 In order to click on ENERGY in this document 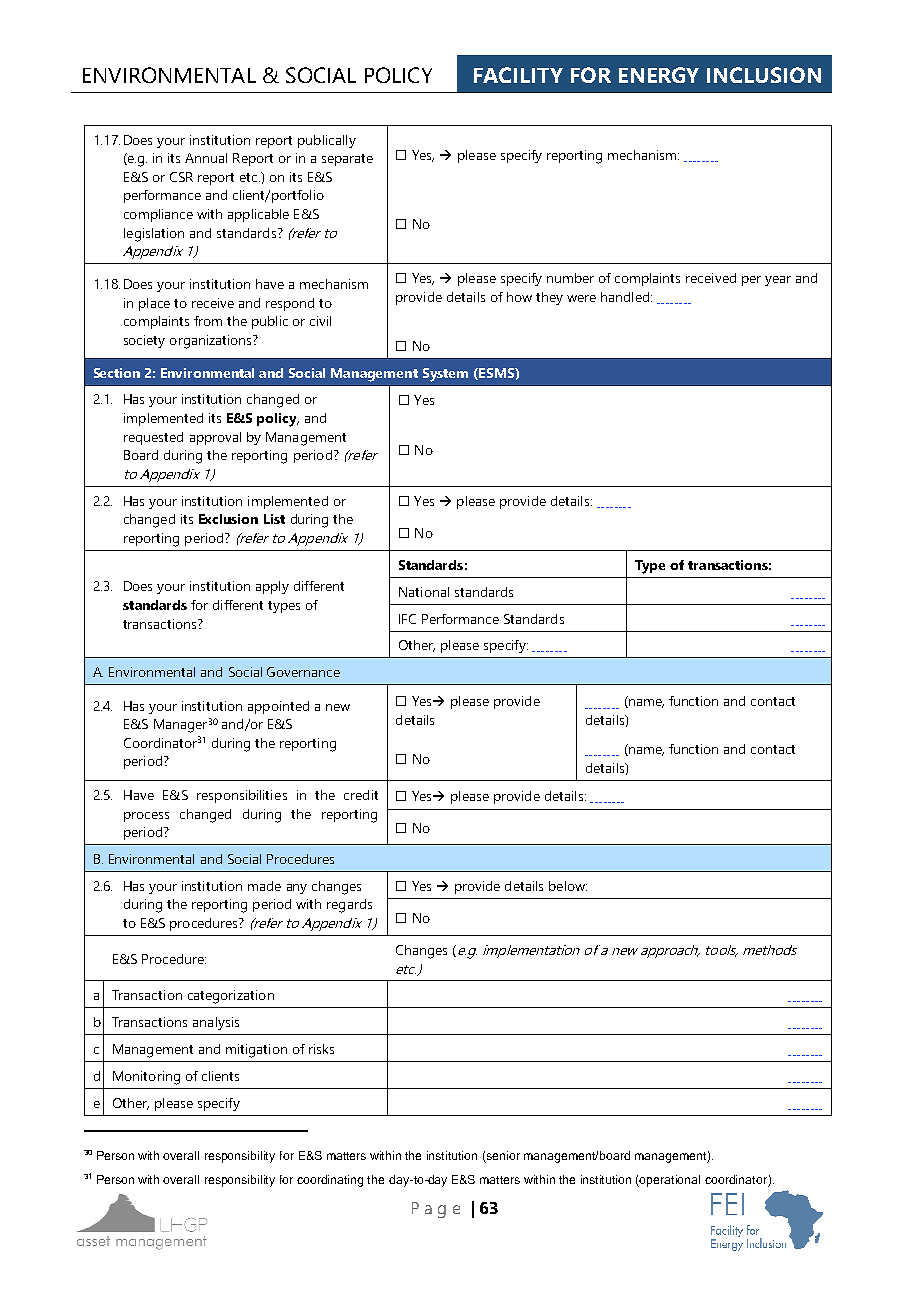, I will do `click(659, 75)`.
